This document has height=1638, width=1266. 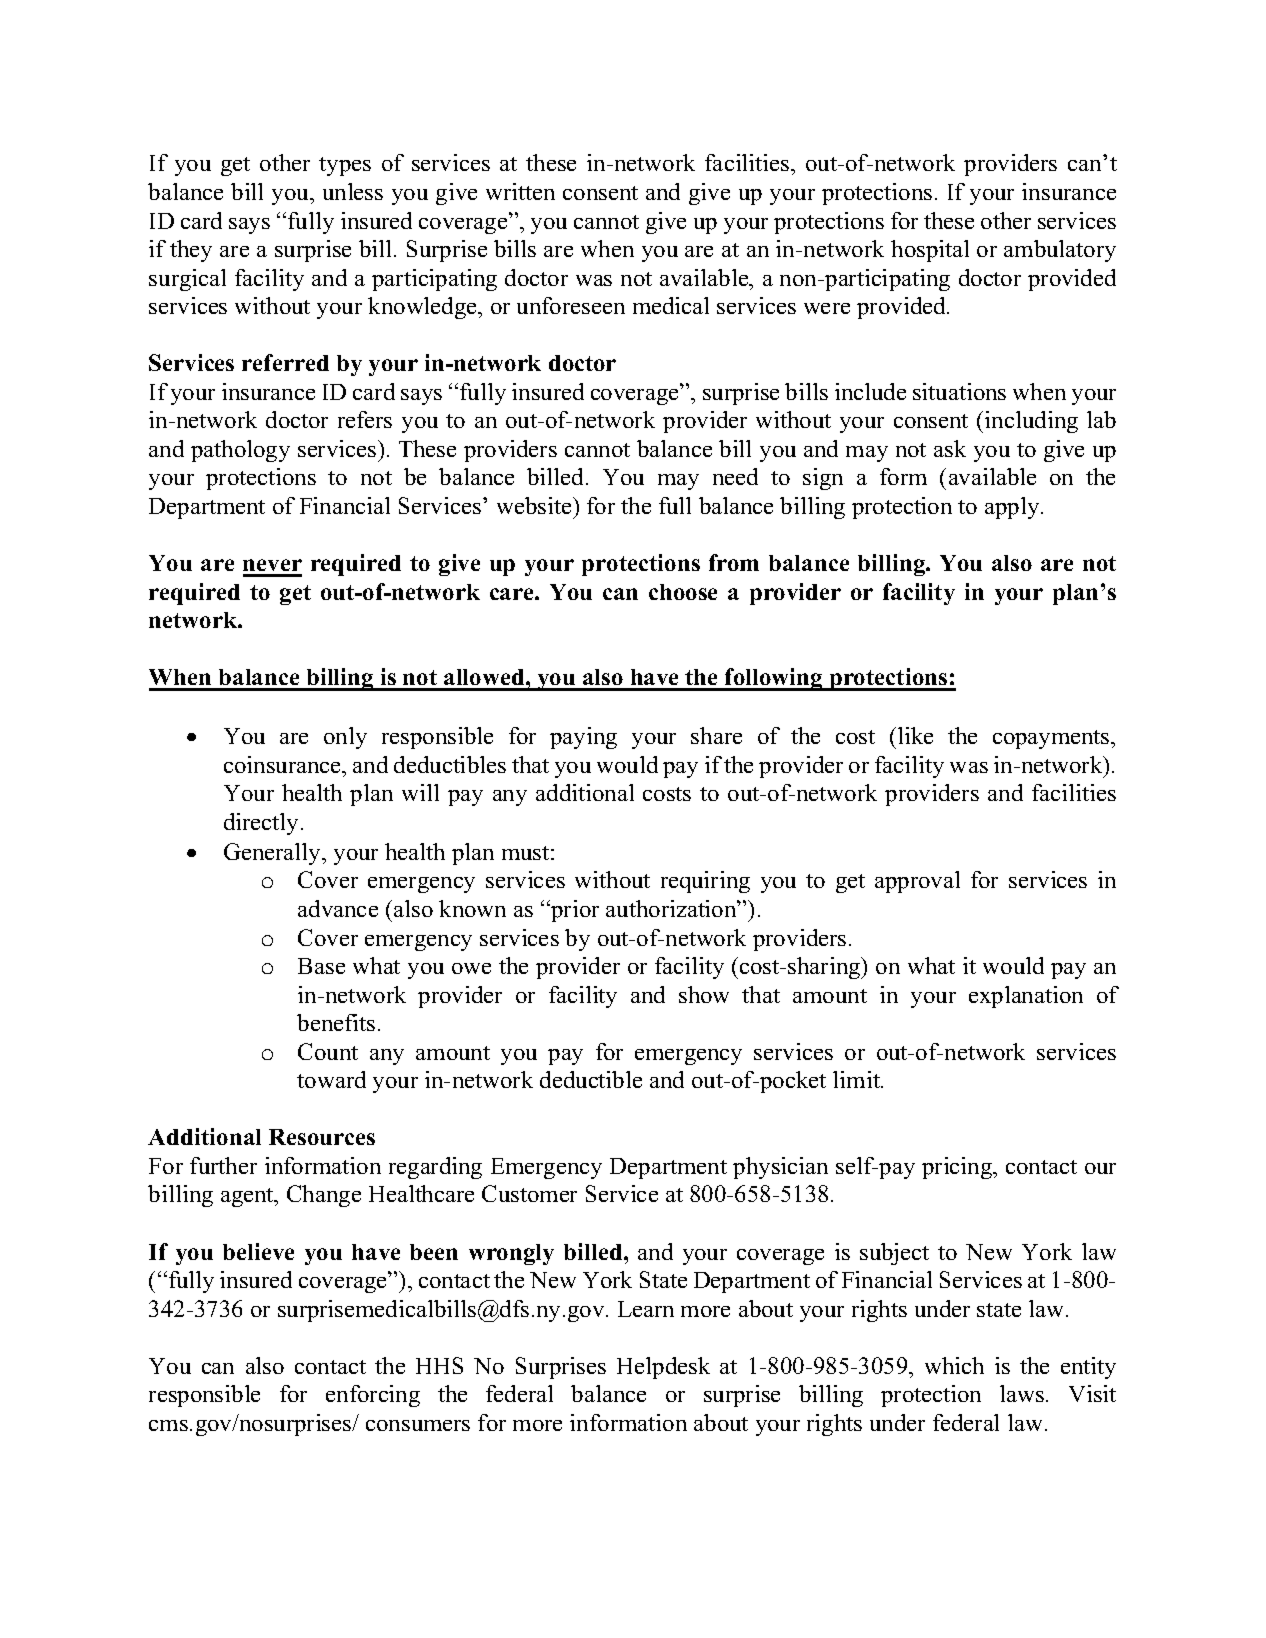 What do you see at coordinates (353, 191) in the document?
I see `unless` at bounding box center [353, 191].
